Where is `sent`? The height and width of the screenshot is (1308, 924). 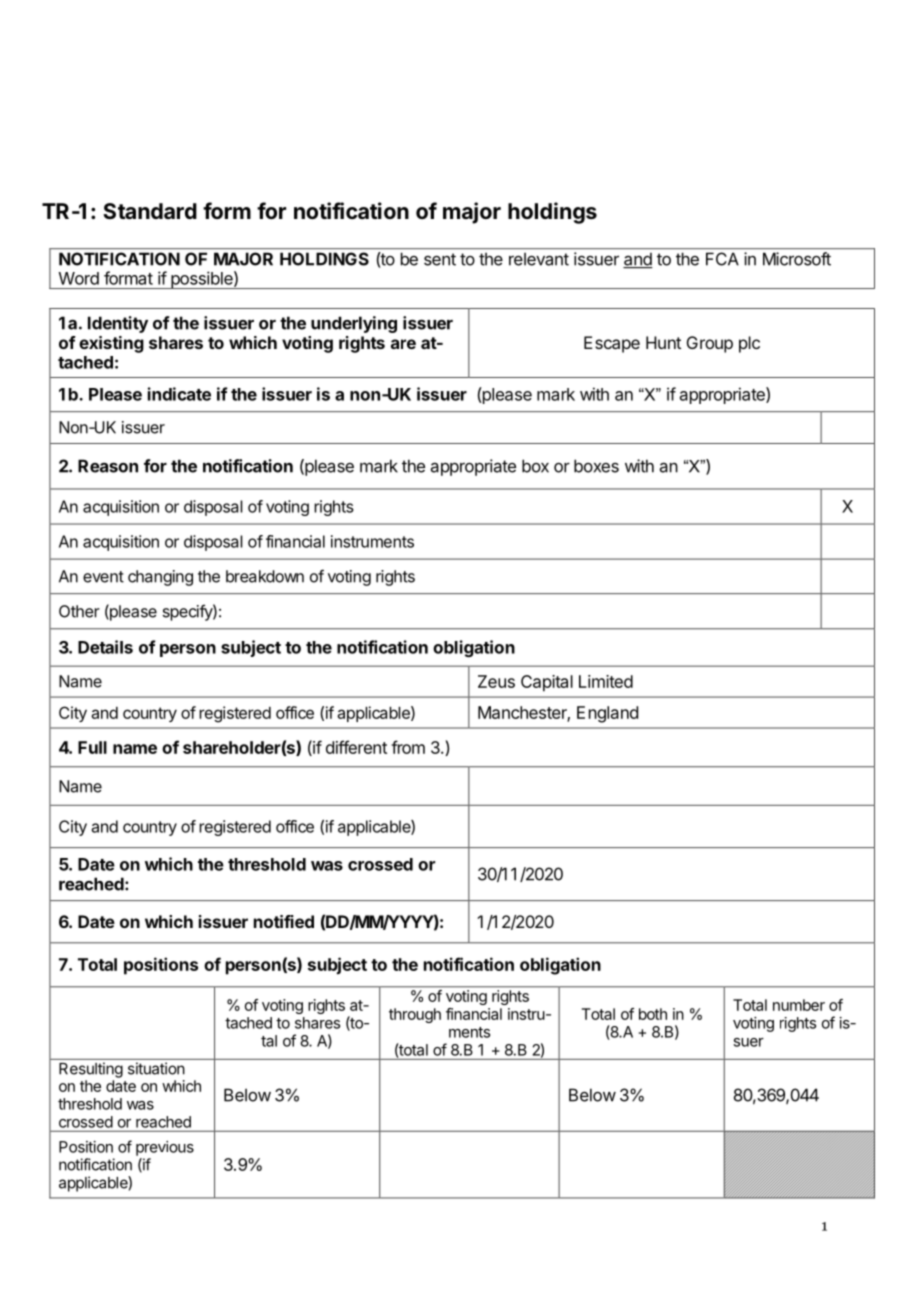 sent is located at coordinates (440, 259).
